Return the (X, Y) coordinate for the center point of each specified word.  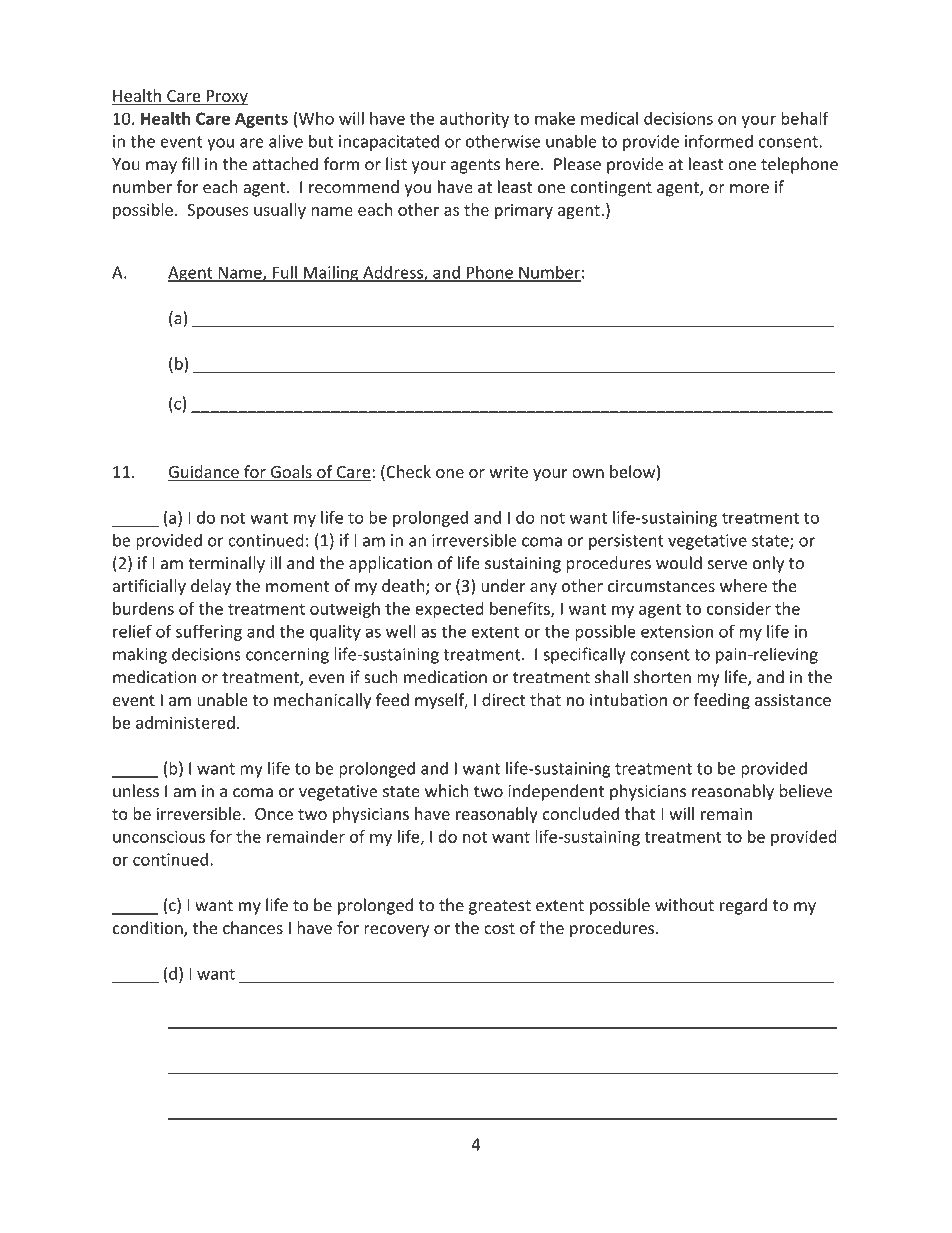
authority (474, 120)
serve (727, 565)
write (508, 472)
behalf (805, 118)
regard (743, 906)
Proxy (226, 98)
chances (253, 927)
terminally (226, 564)
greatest (500, 907)
